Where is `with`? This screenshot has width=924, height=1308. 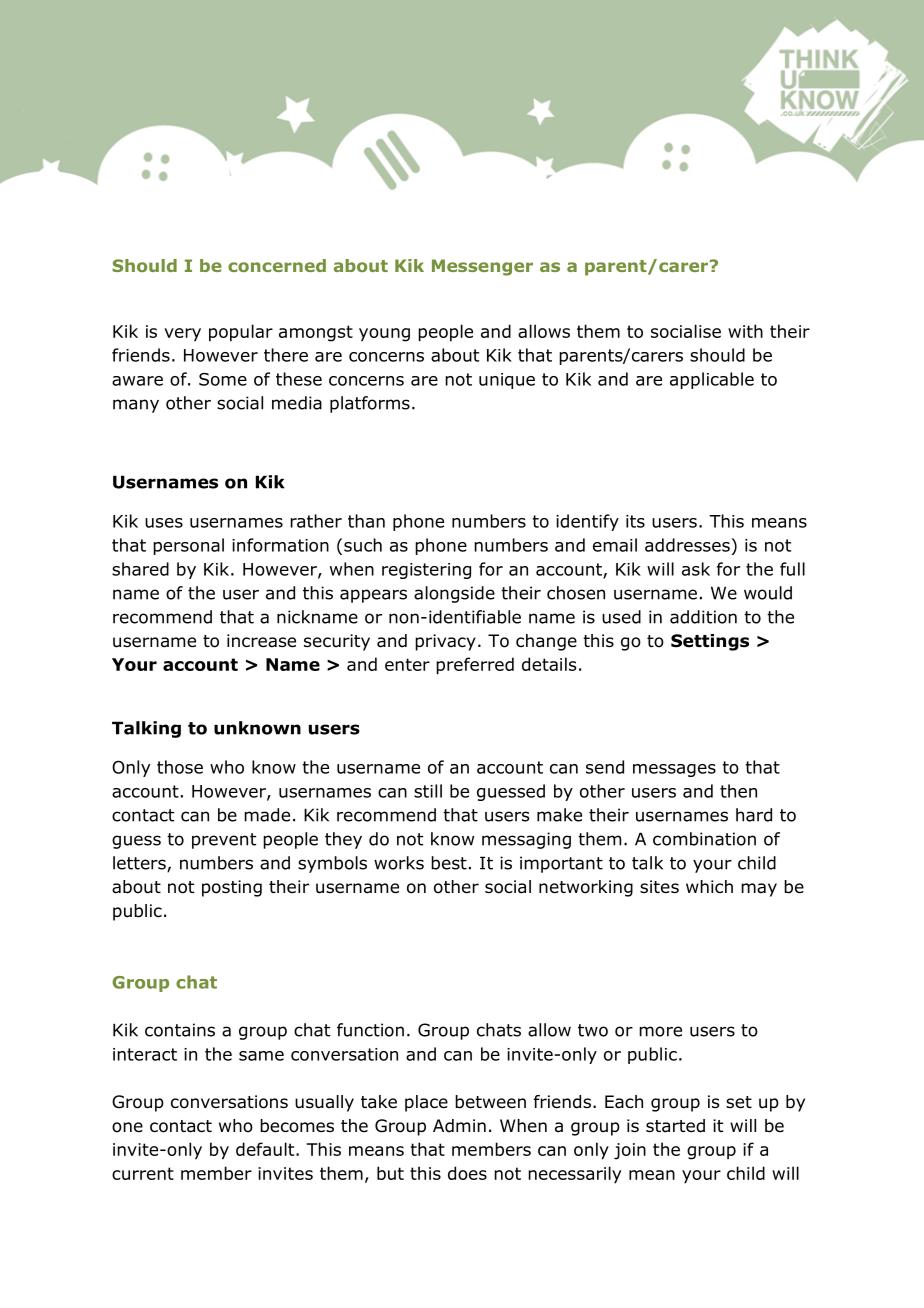 with is located at coordinates (745, 331).
